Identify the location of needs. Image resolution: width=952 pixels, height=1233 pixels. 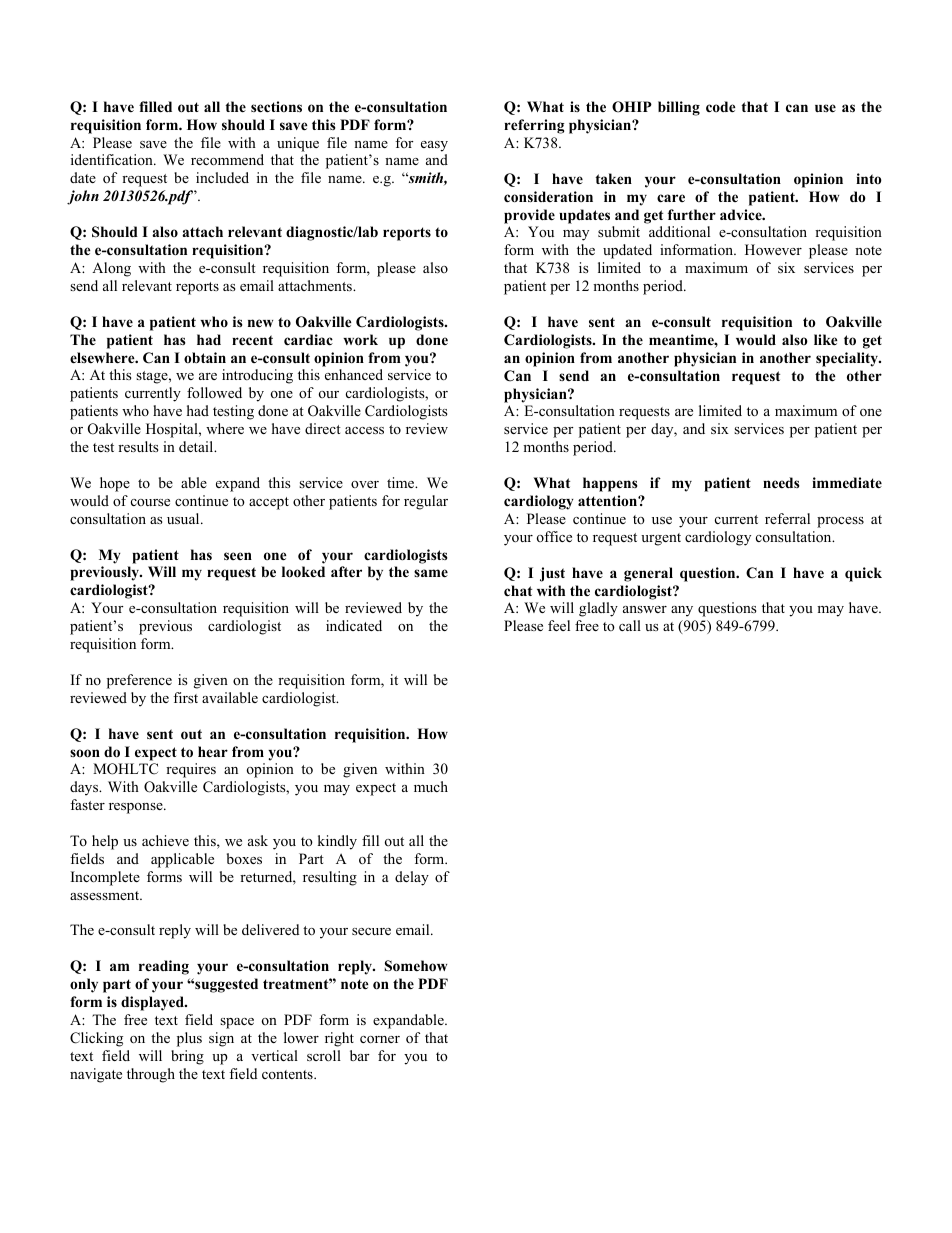
(781, 482).
